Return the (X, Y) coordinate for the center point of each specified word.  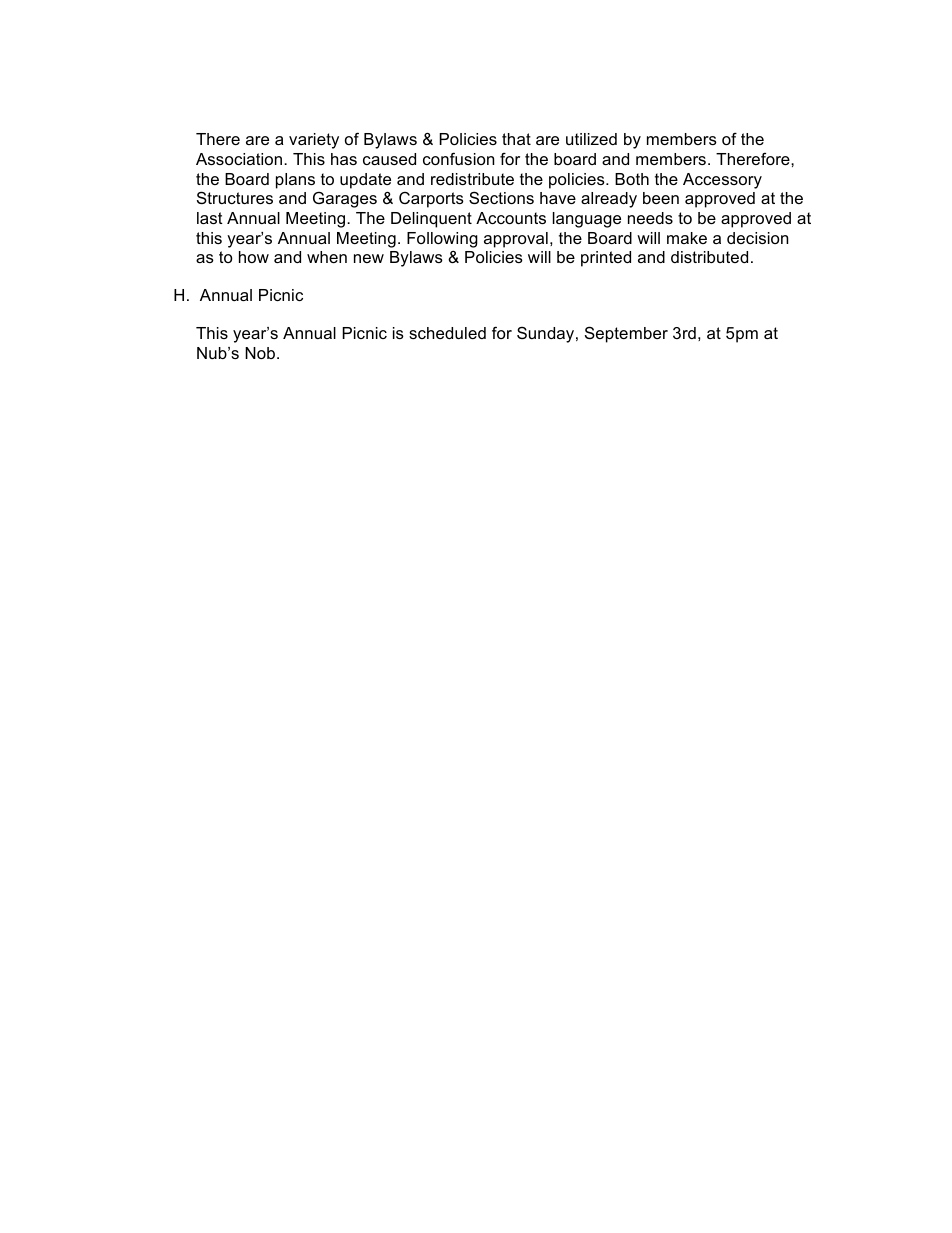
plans (295, 181)
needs (650, 218)
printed (606, 259)
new (369, 258)
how (254, 257)
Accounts (511, 218)
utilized (591, 139)
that (516, 139)
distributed (709, 257)
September (626, 334)
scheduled (447, 333)
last (210, 218)
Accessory (722, 181)
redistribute (472, 179)
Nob (260, 353)
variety (314, 141)
